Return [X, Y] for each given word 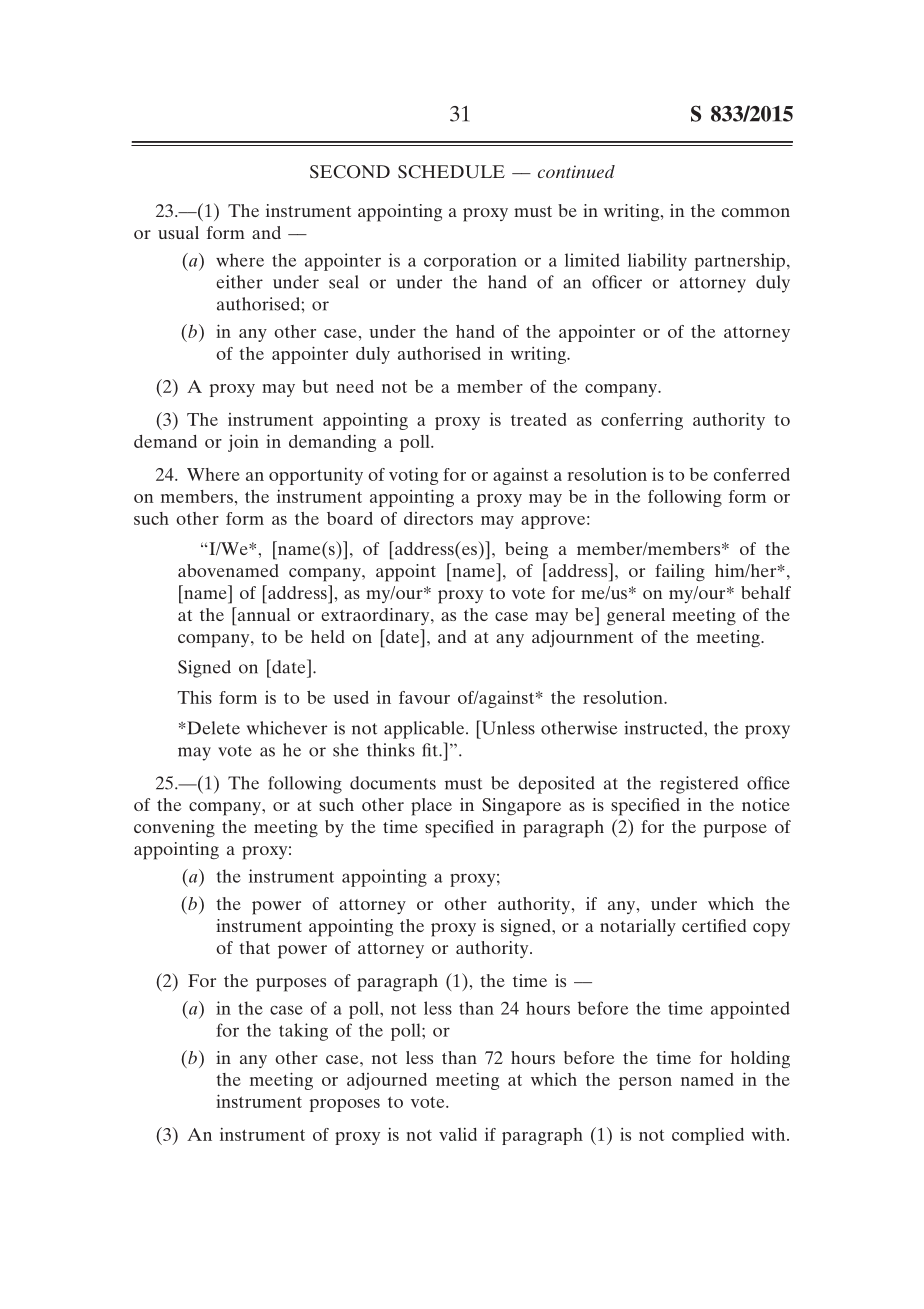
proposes [345, 1105]
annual [262, 614]
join [243, 443]
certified [714, 925]
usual [178, 232]
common [756, 212]
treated [538, 419]
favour [424, 697]
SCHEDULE [451, 172]
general [636, 617]
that [254, 947]
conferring [642, 421]
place [431, 807]
